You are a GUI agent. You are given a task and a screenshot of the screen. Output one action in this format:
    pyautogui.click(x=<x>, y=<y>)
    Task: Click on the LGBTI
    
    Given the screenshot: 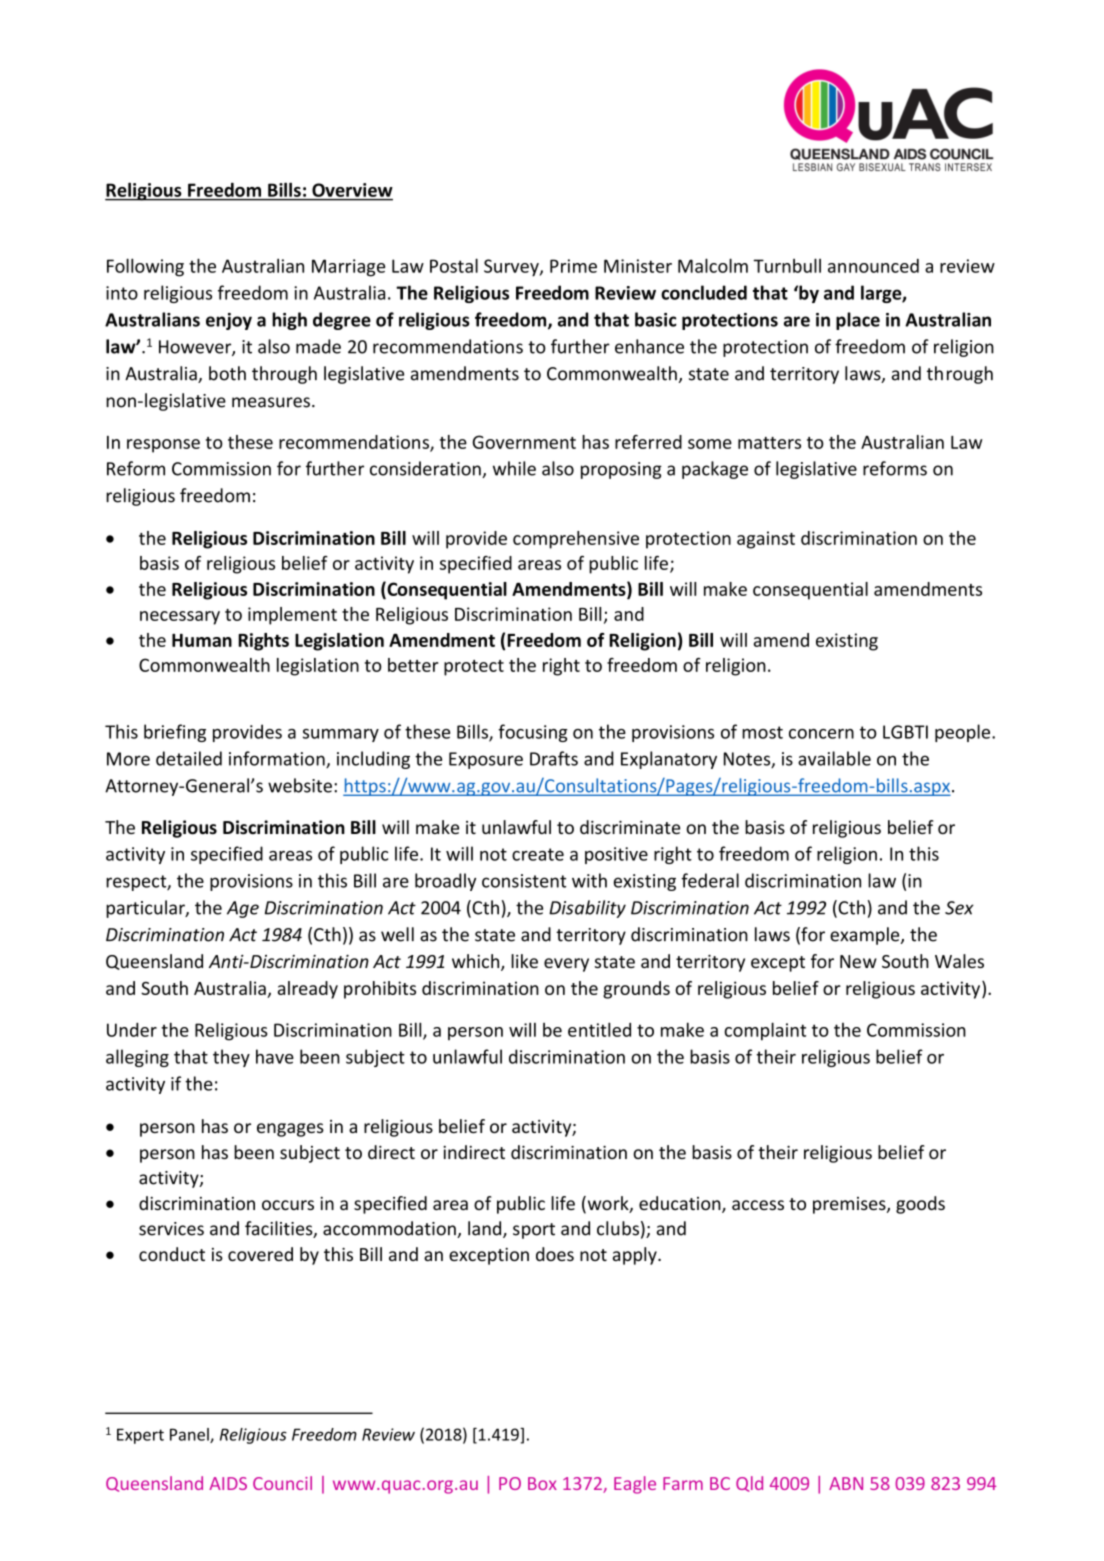 What is the action you would take?
    pyautogui.click(x=905, y=732)
